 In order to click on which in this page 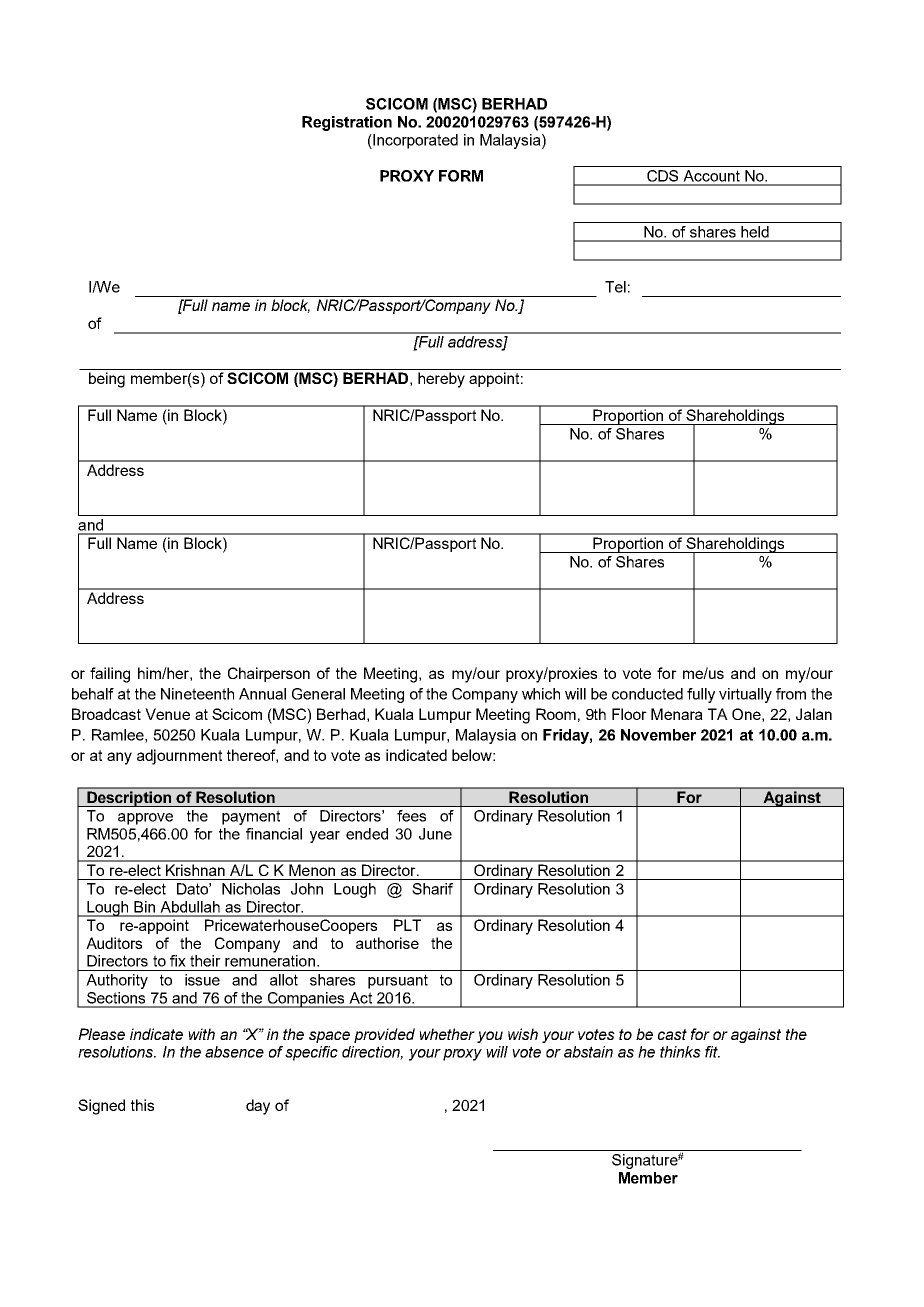, I will do `click(541, 694)`.
